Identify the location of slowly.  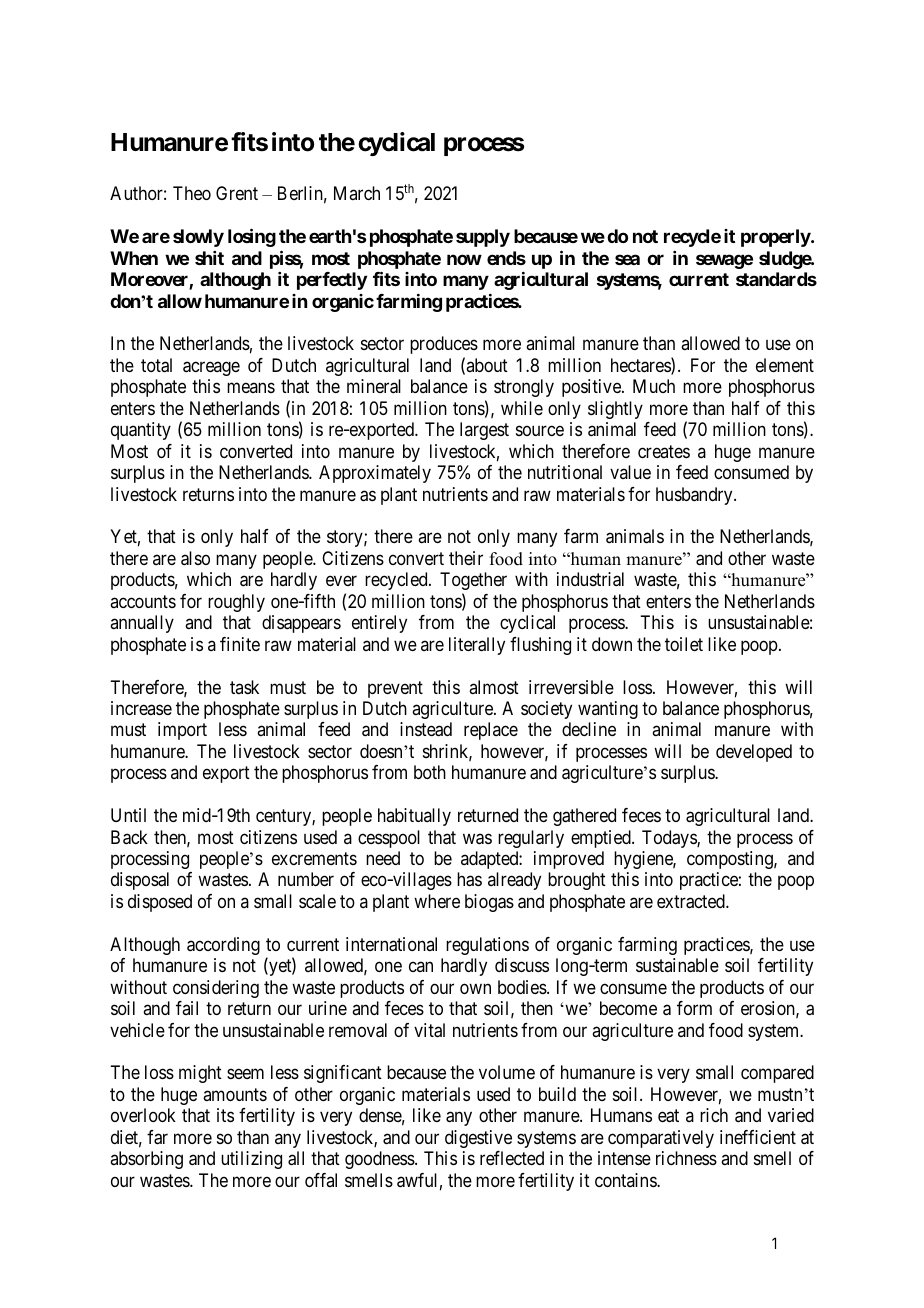
(198, 238).
